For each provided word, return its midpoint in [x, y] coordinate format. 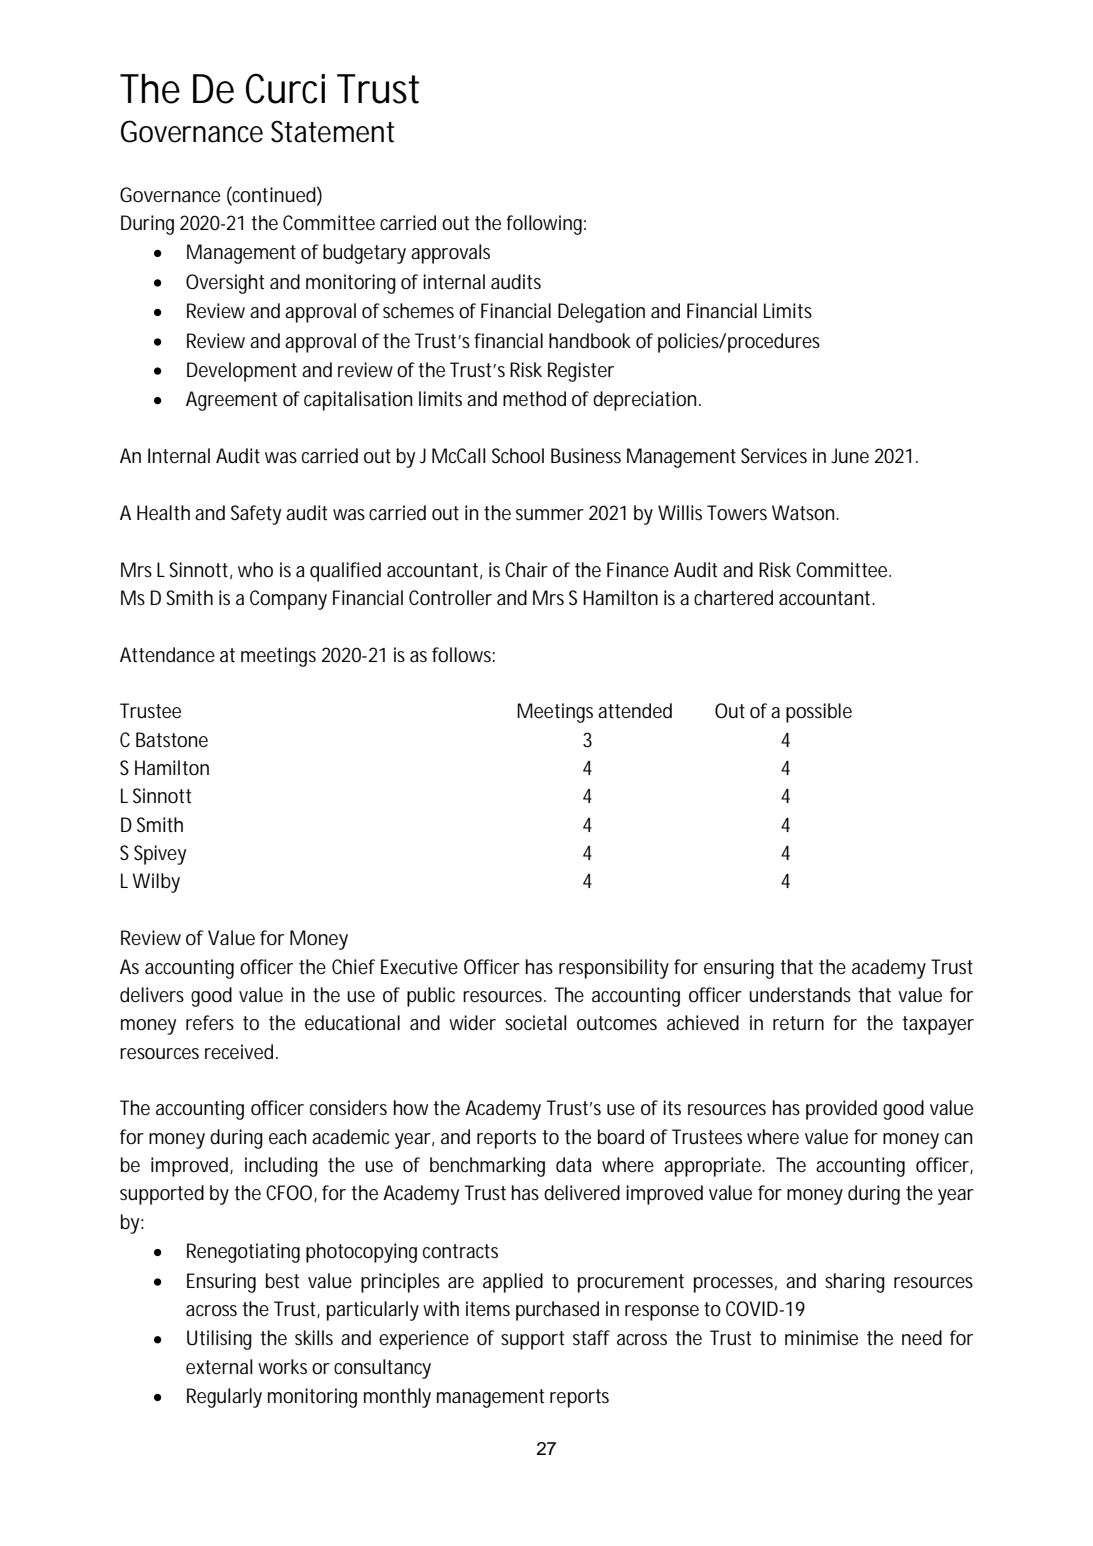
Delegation [601, 313]
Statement [332, 131]
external [219, 1367]
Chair [526, 569]
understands [800, 995]
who [255, 570]
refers [210, 1023]
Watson [803, 513]
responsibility [614, 969]
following [544, 225]
